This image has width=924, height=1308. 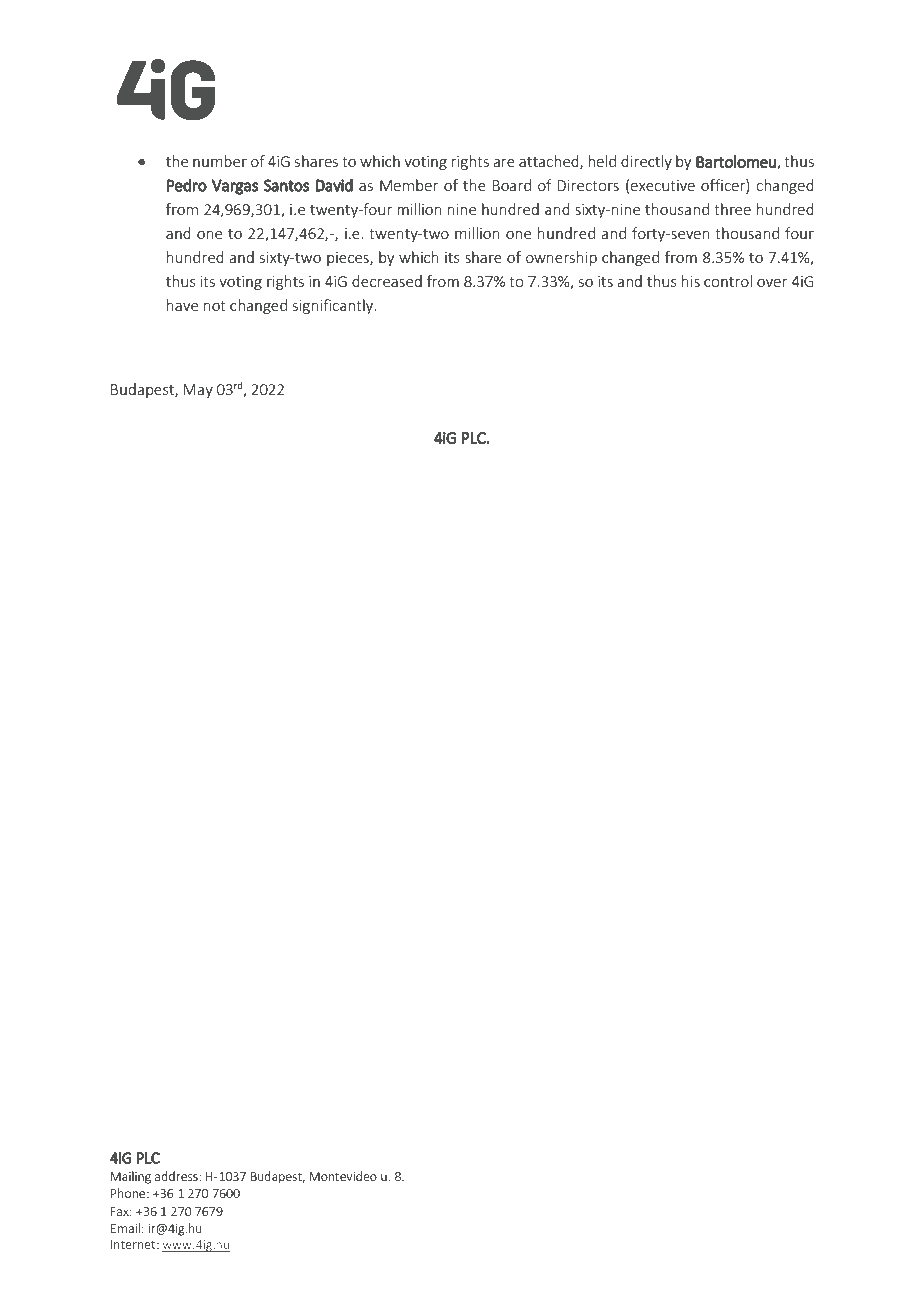 I want to click on executive, so click(x=662, y=185).
